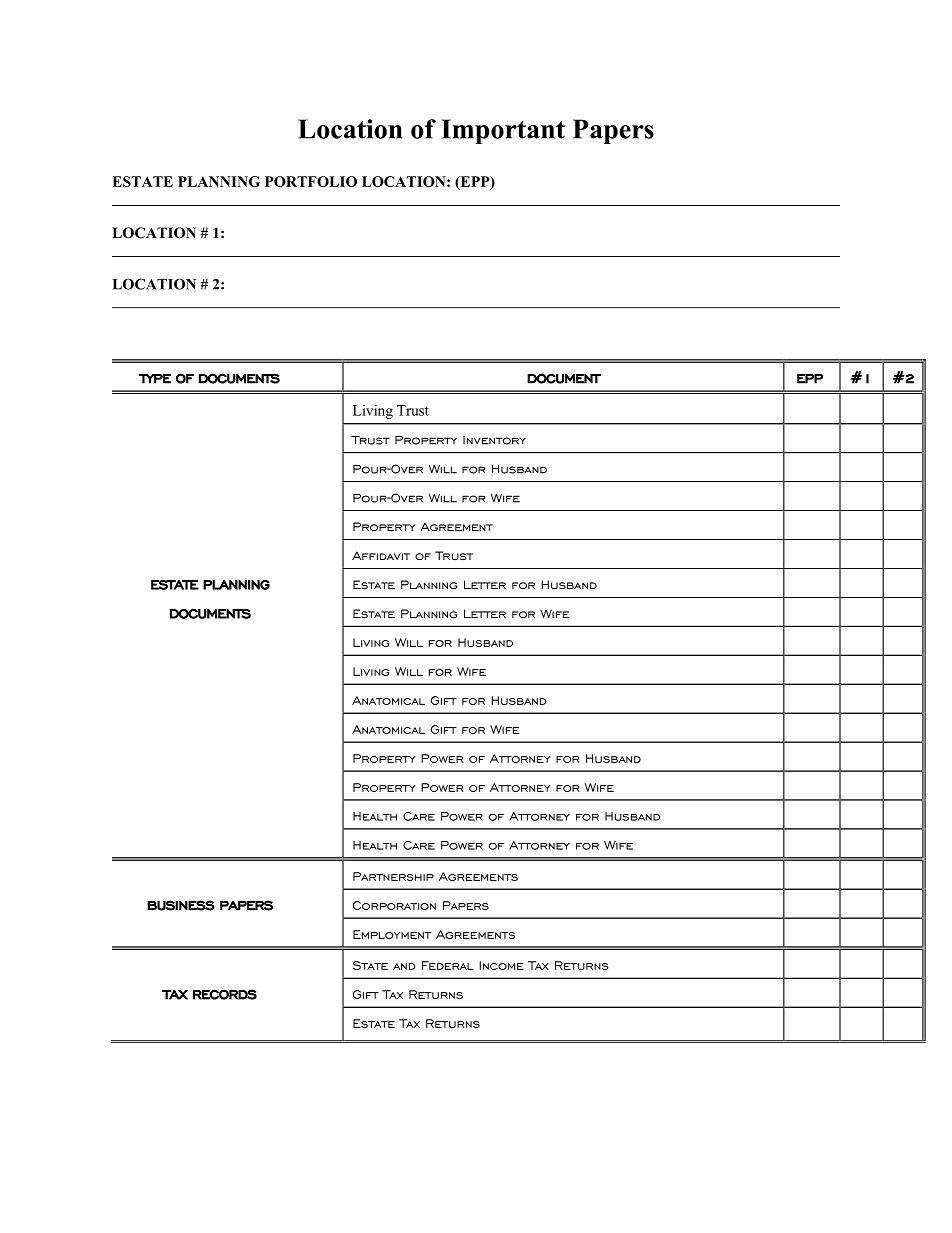  Describe the element at coordinates (381, 555) in the screenshot. I see `Affidavit` at that location.
